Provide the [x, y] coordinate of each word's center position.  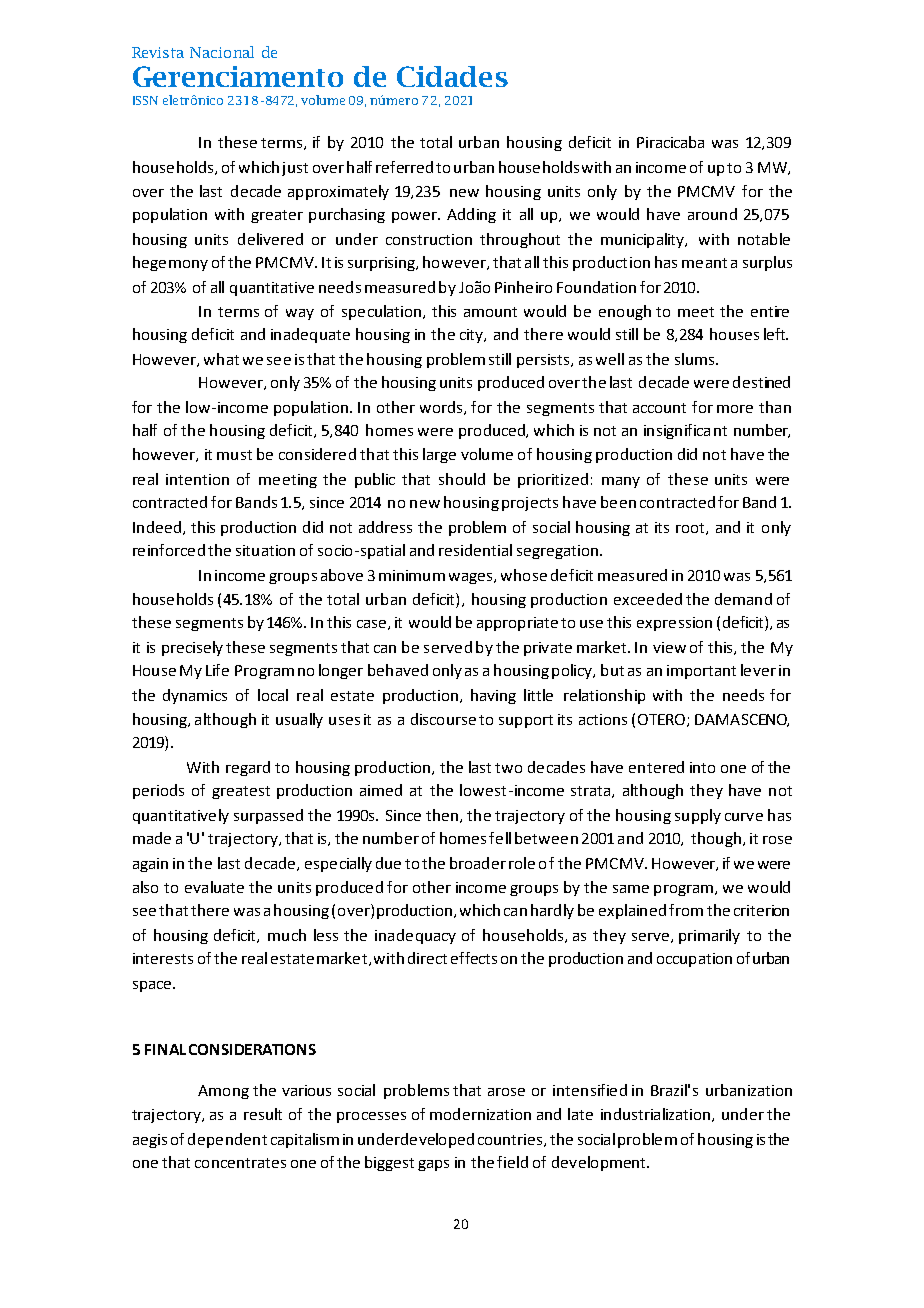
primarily [709, 936]
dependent [227, 1140]
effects [474, 958]
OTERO [663, 720]
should [462, 479]
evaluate [214, 887]
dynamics [195, 696]
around [712, 214]
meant [704, 263]
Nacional [222, 52]
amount [490, 312]
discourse [443, 719]
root [691, 529]
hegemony [170, 263]
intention [197, 479]
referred [404, 167]
